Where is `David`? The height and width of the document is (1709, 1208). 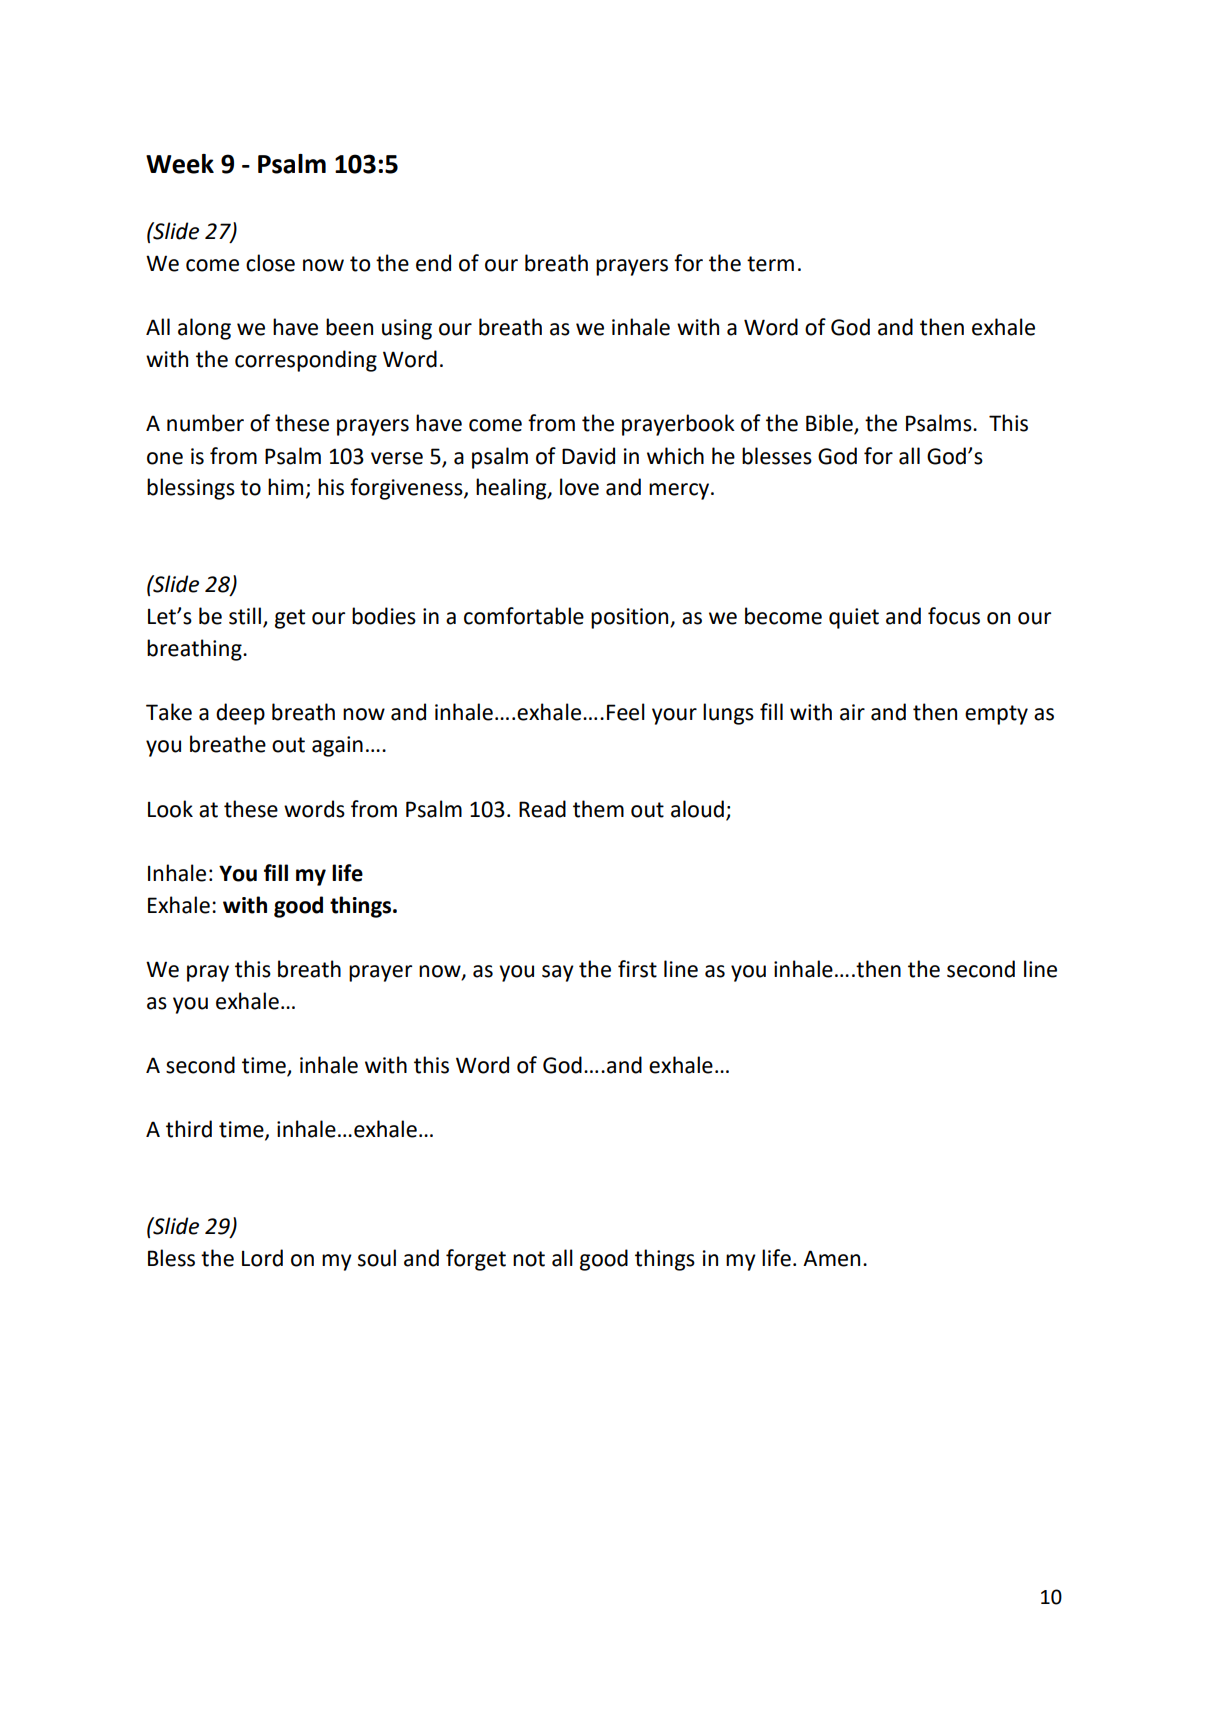
David is located at coordinates (588, 456).
